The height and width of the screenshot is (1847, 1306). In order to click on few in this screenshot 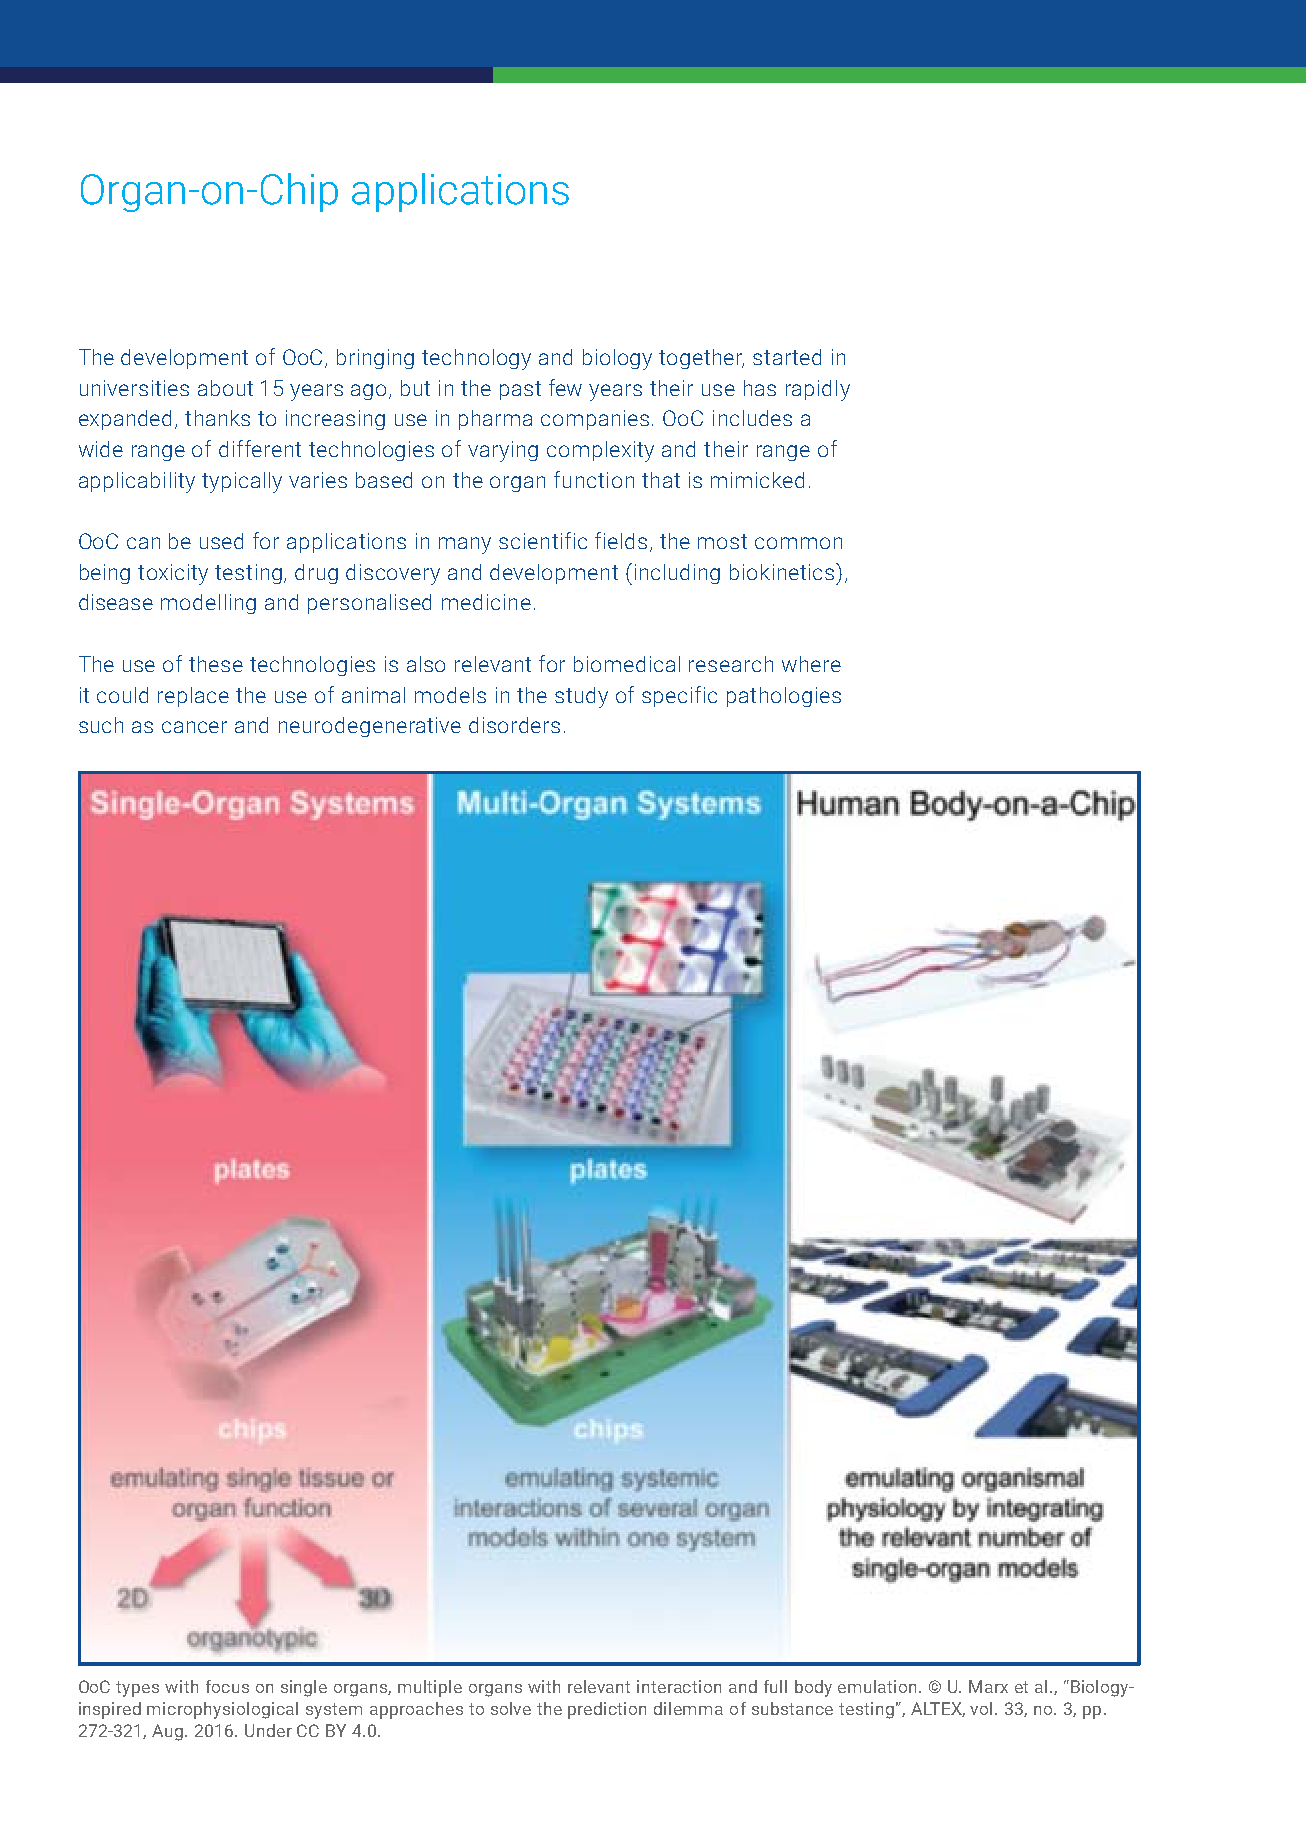, I will do `click(565, 387)`.
